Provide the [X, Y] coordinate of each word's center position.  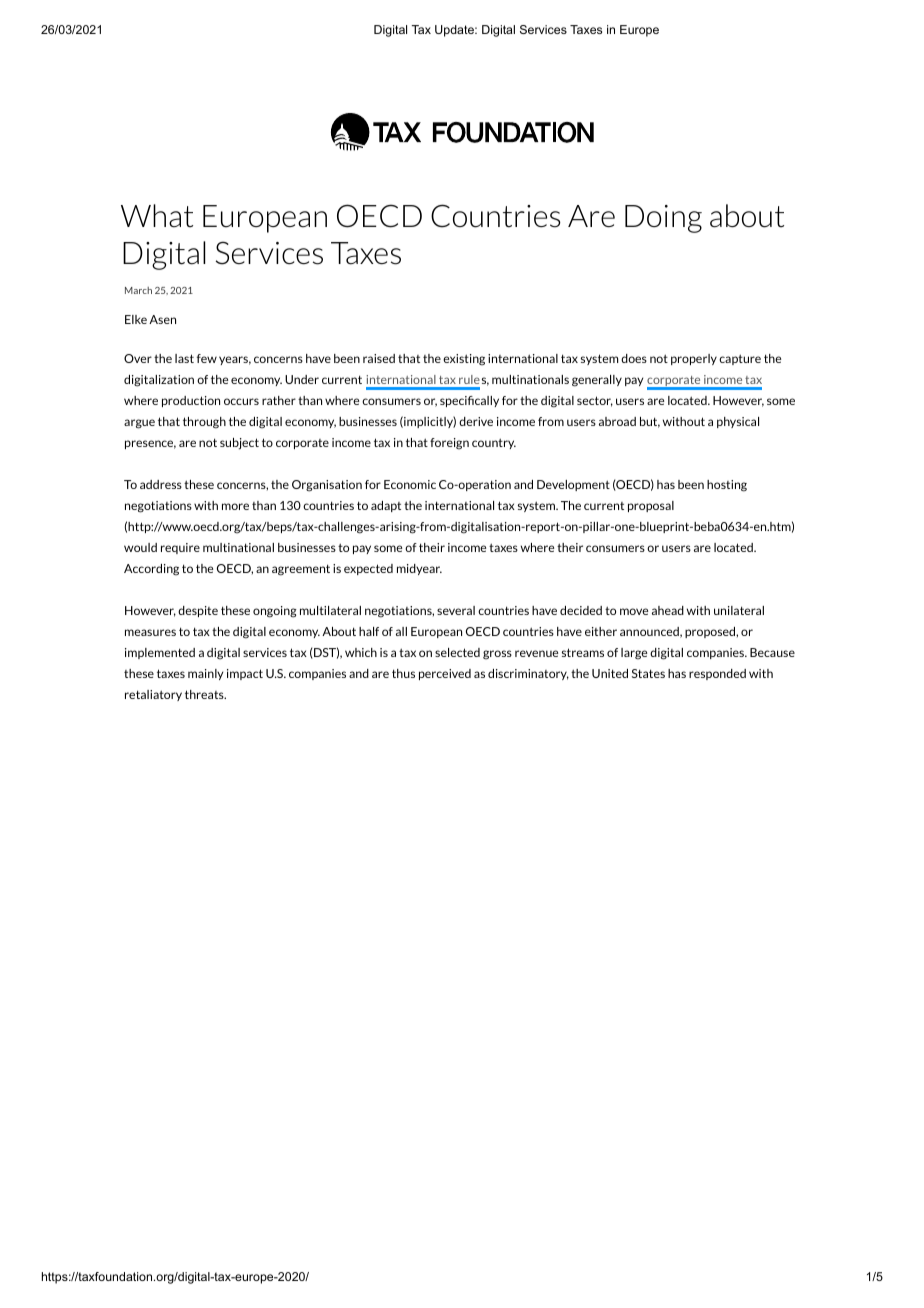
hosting [727, 486]
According [151, 570]
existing [464, 360]
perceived [445, 674]
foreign [449, 444]
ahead [668, 610]
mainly [205, 674]
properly [694, 359]
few [207, 358]
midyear [419, 569]
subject [239, 444]
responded [717, 674]
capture [740, 359]
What [157, 216]
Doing [663, 219]
